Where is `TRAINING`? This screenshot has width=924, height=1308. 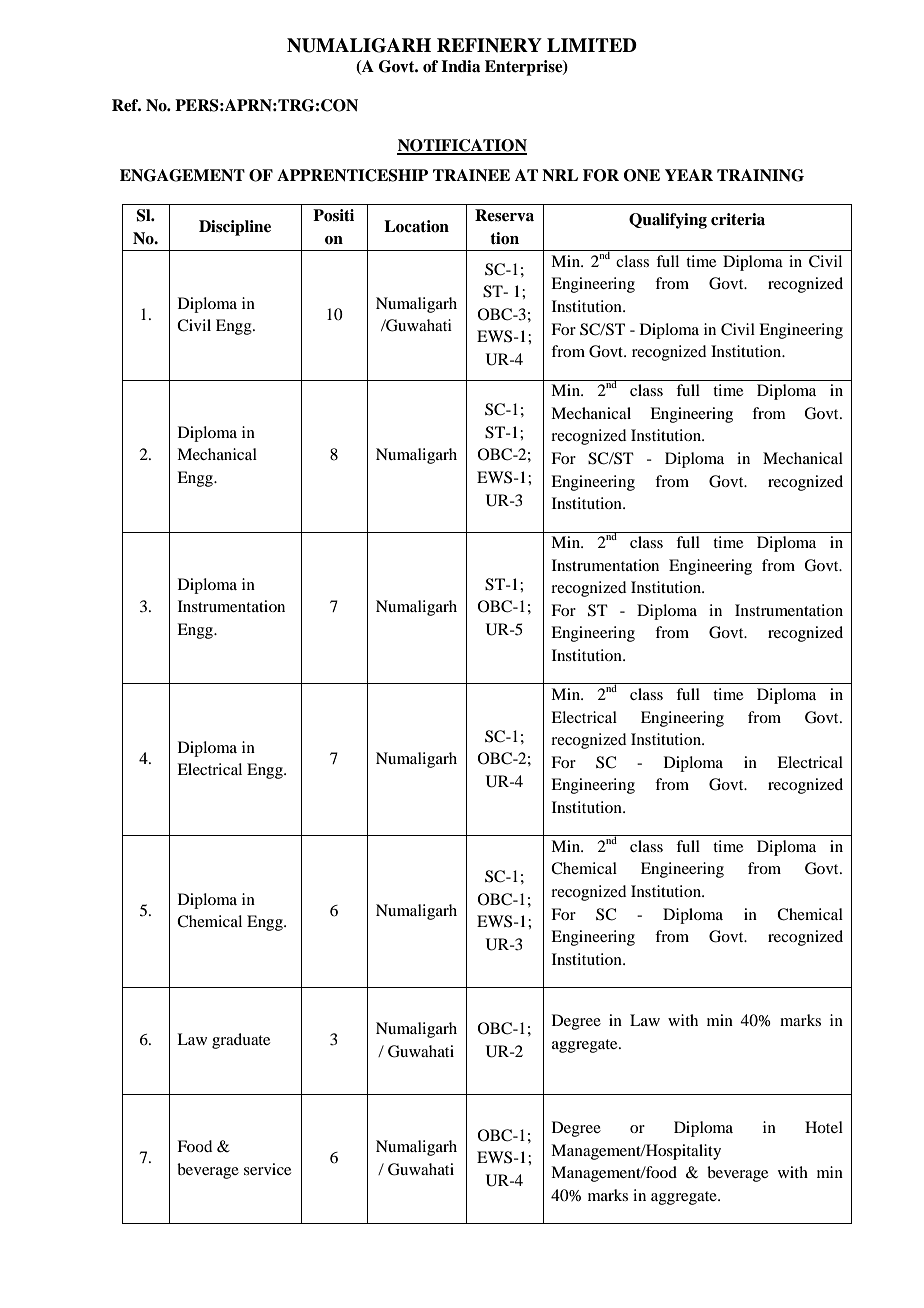 TRAINING is located at coordinates (760, 175).
